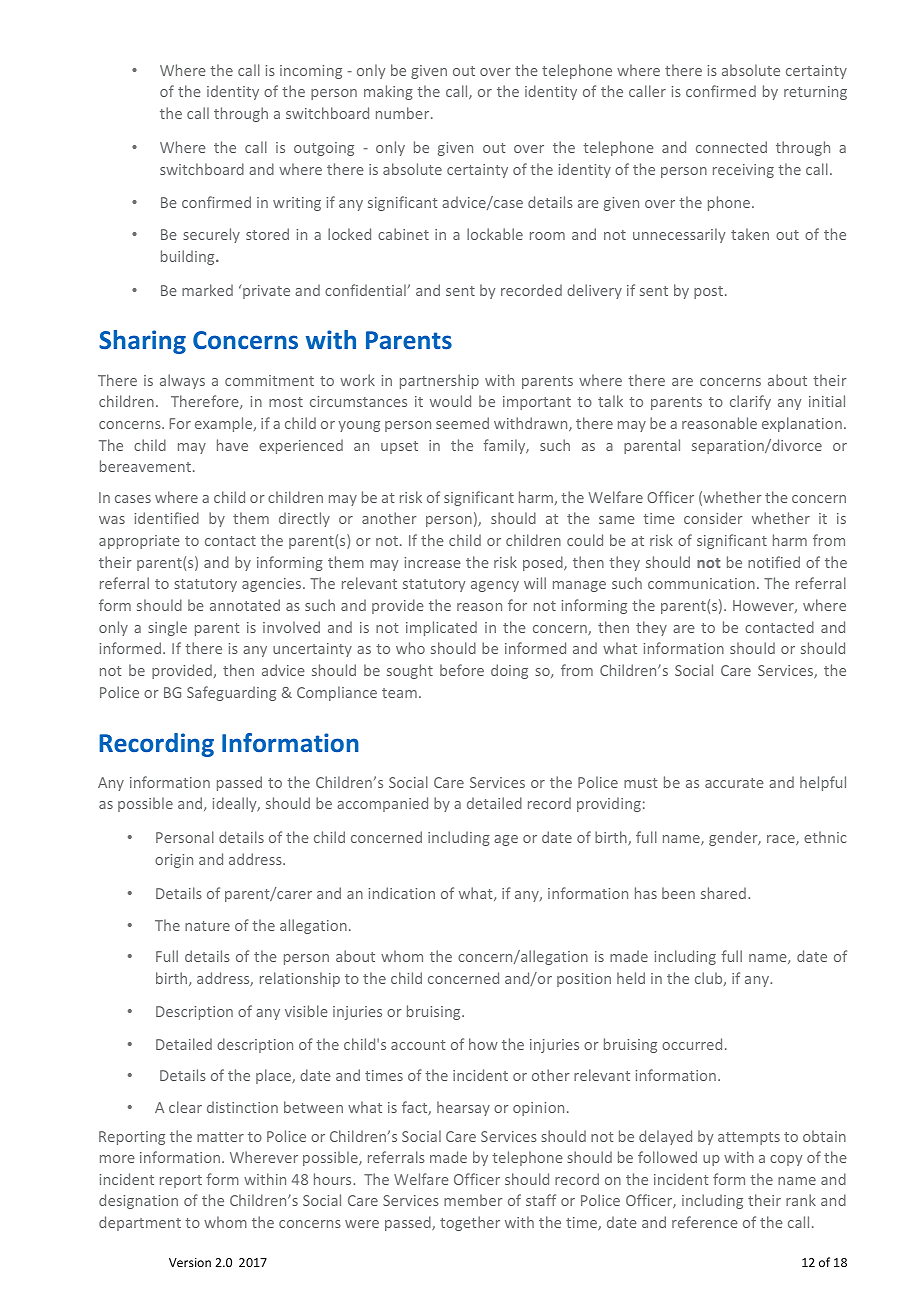  I want to click on Version, so click(190, 1262).
